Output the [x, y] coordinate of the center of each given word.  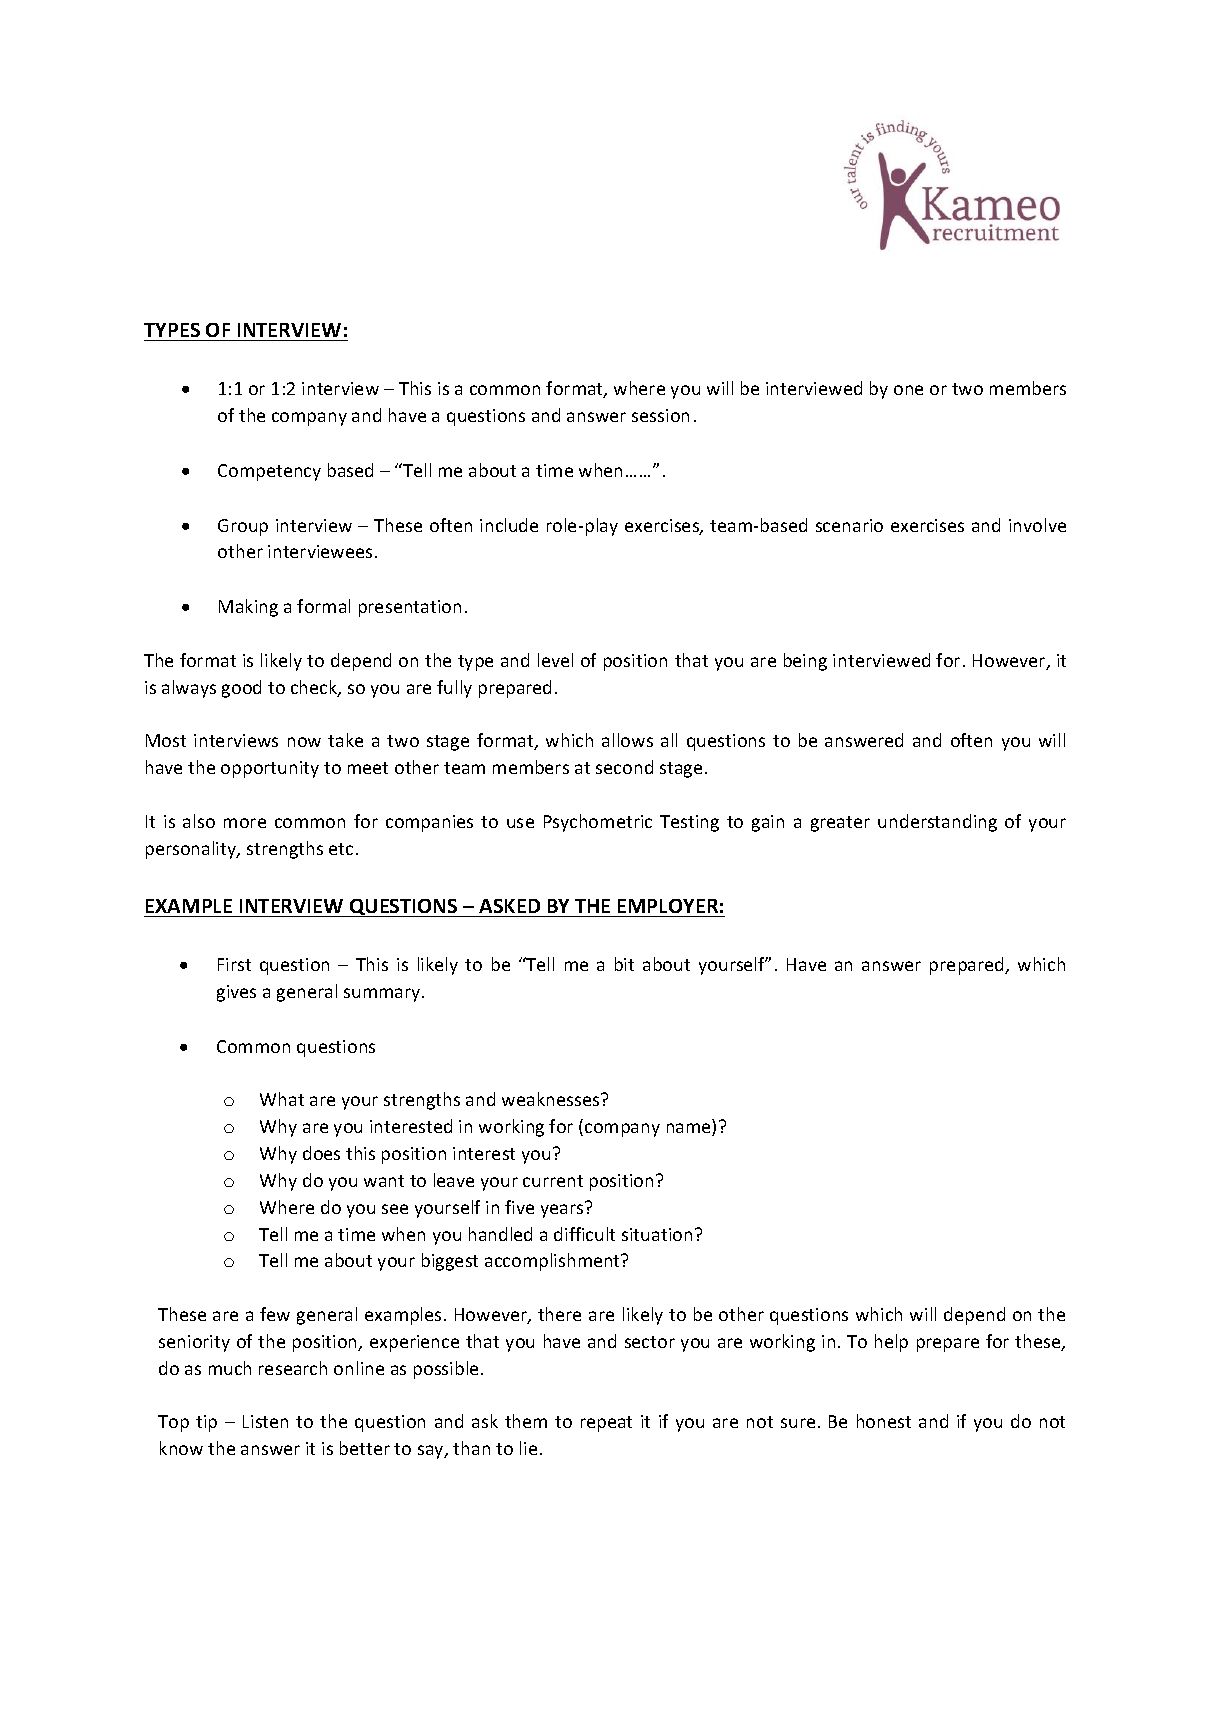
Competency [269, 472]
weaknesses [552, 1099]
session [660, 415]
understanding [937, 823]
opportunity [270, 769]
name [690, 1129]
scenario [849, 525]
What [282, 1099]
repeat [606, 1424]
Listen [265, 1421]
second [624, 767]
